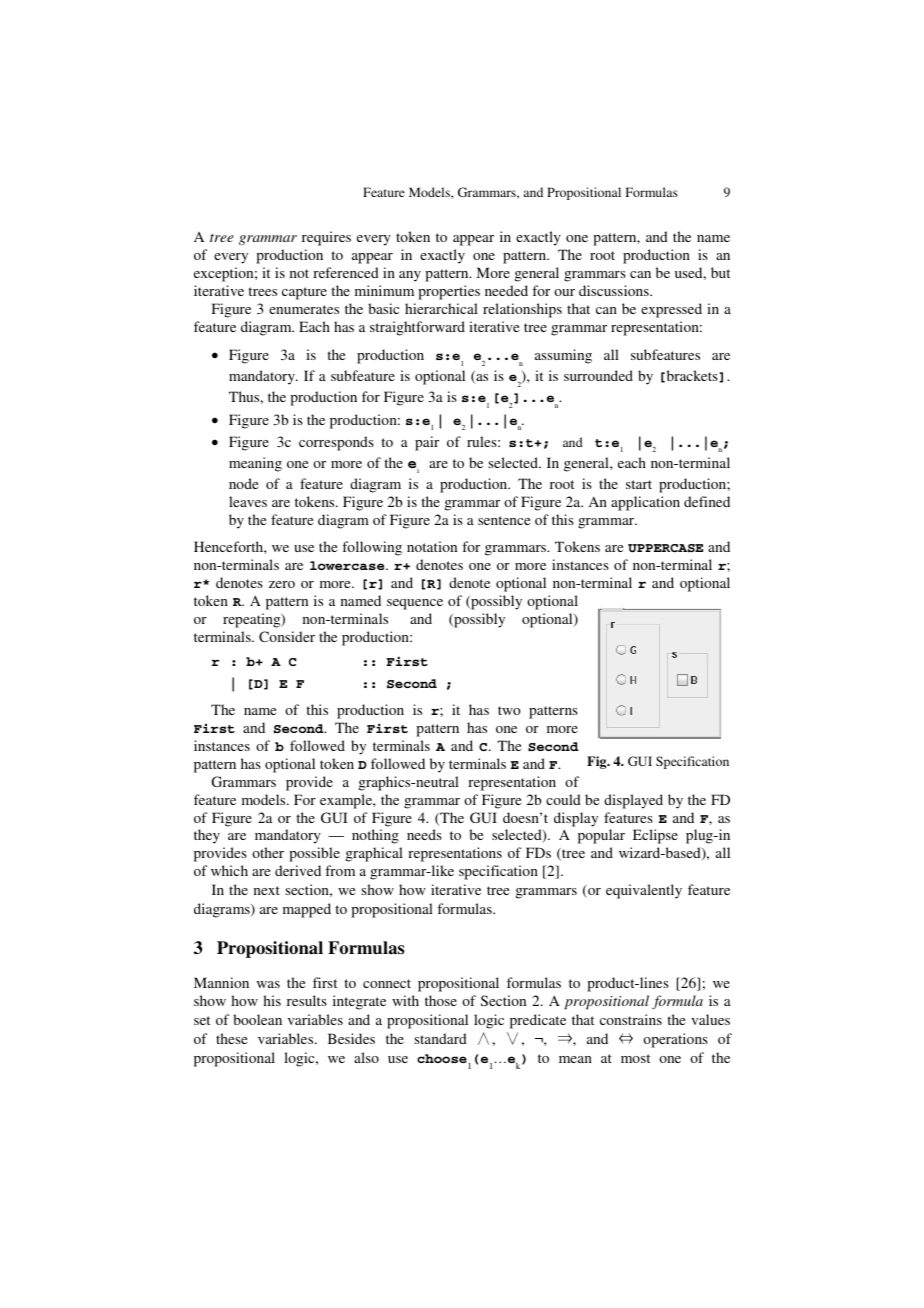 This screenshot has width=924, height=1308. I want to click on discussions, so click(615, 290).
